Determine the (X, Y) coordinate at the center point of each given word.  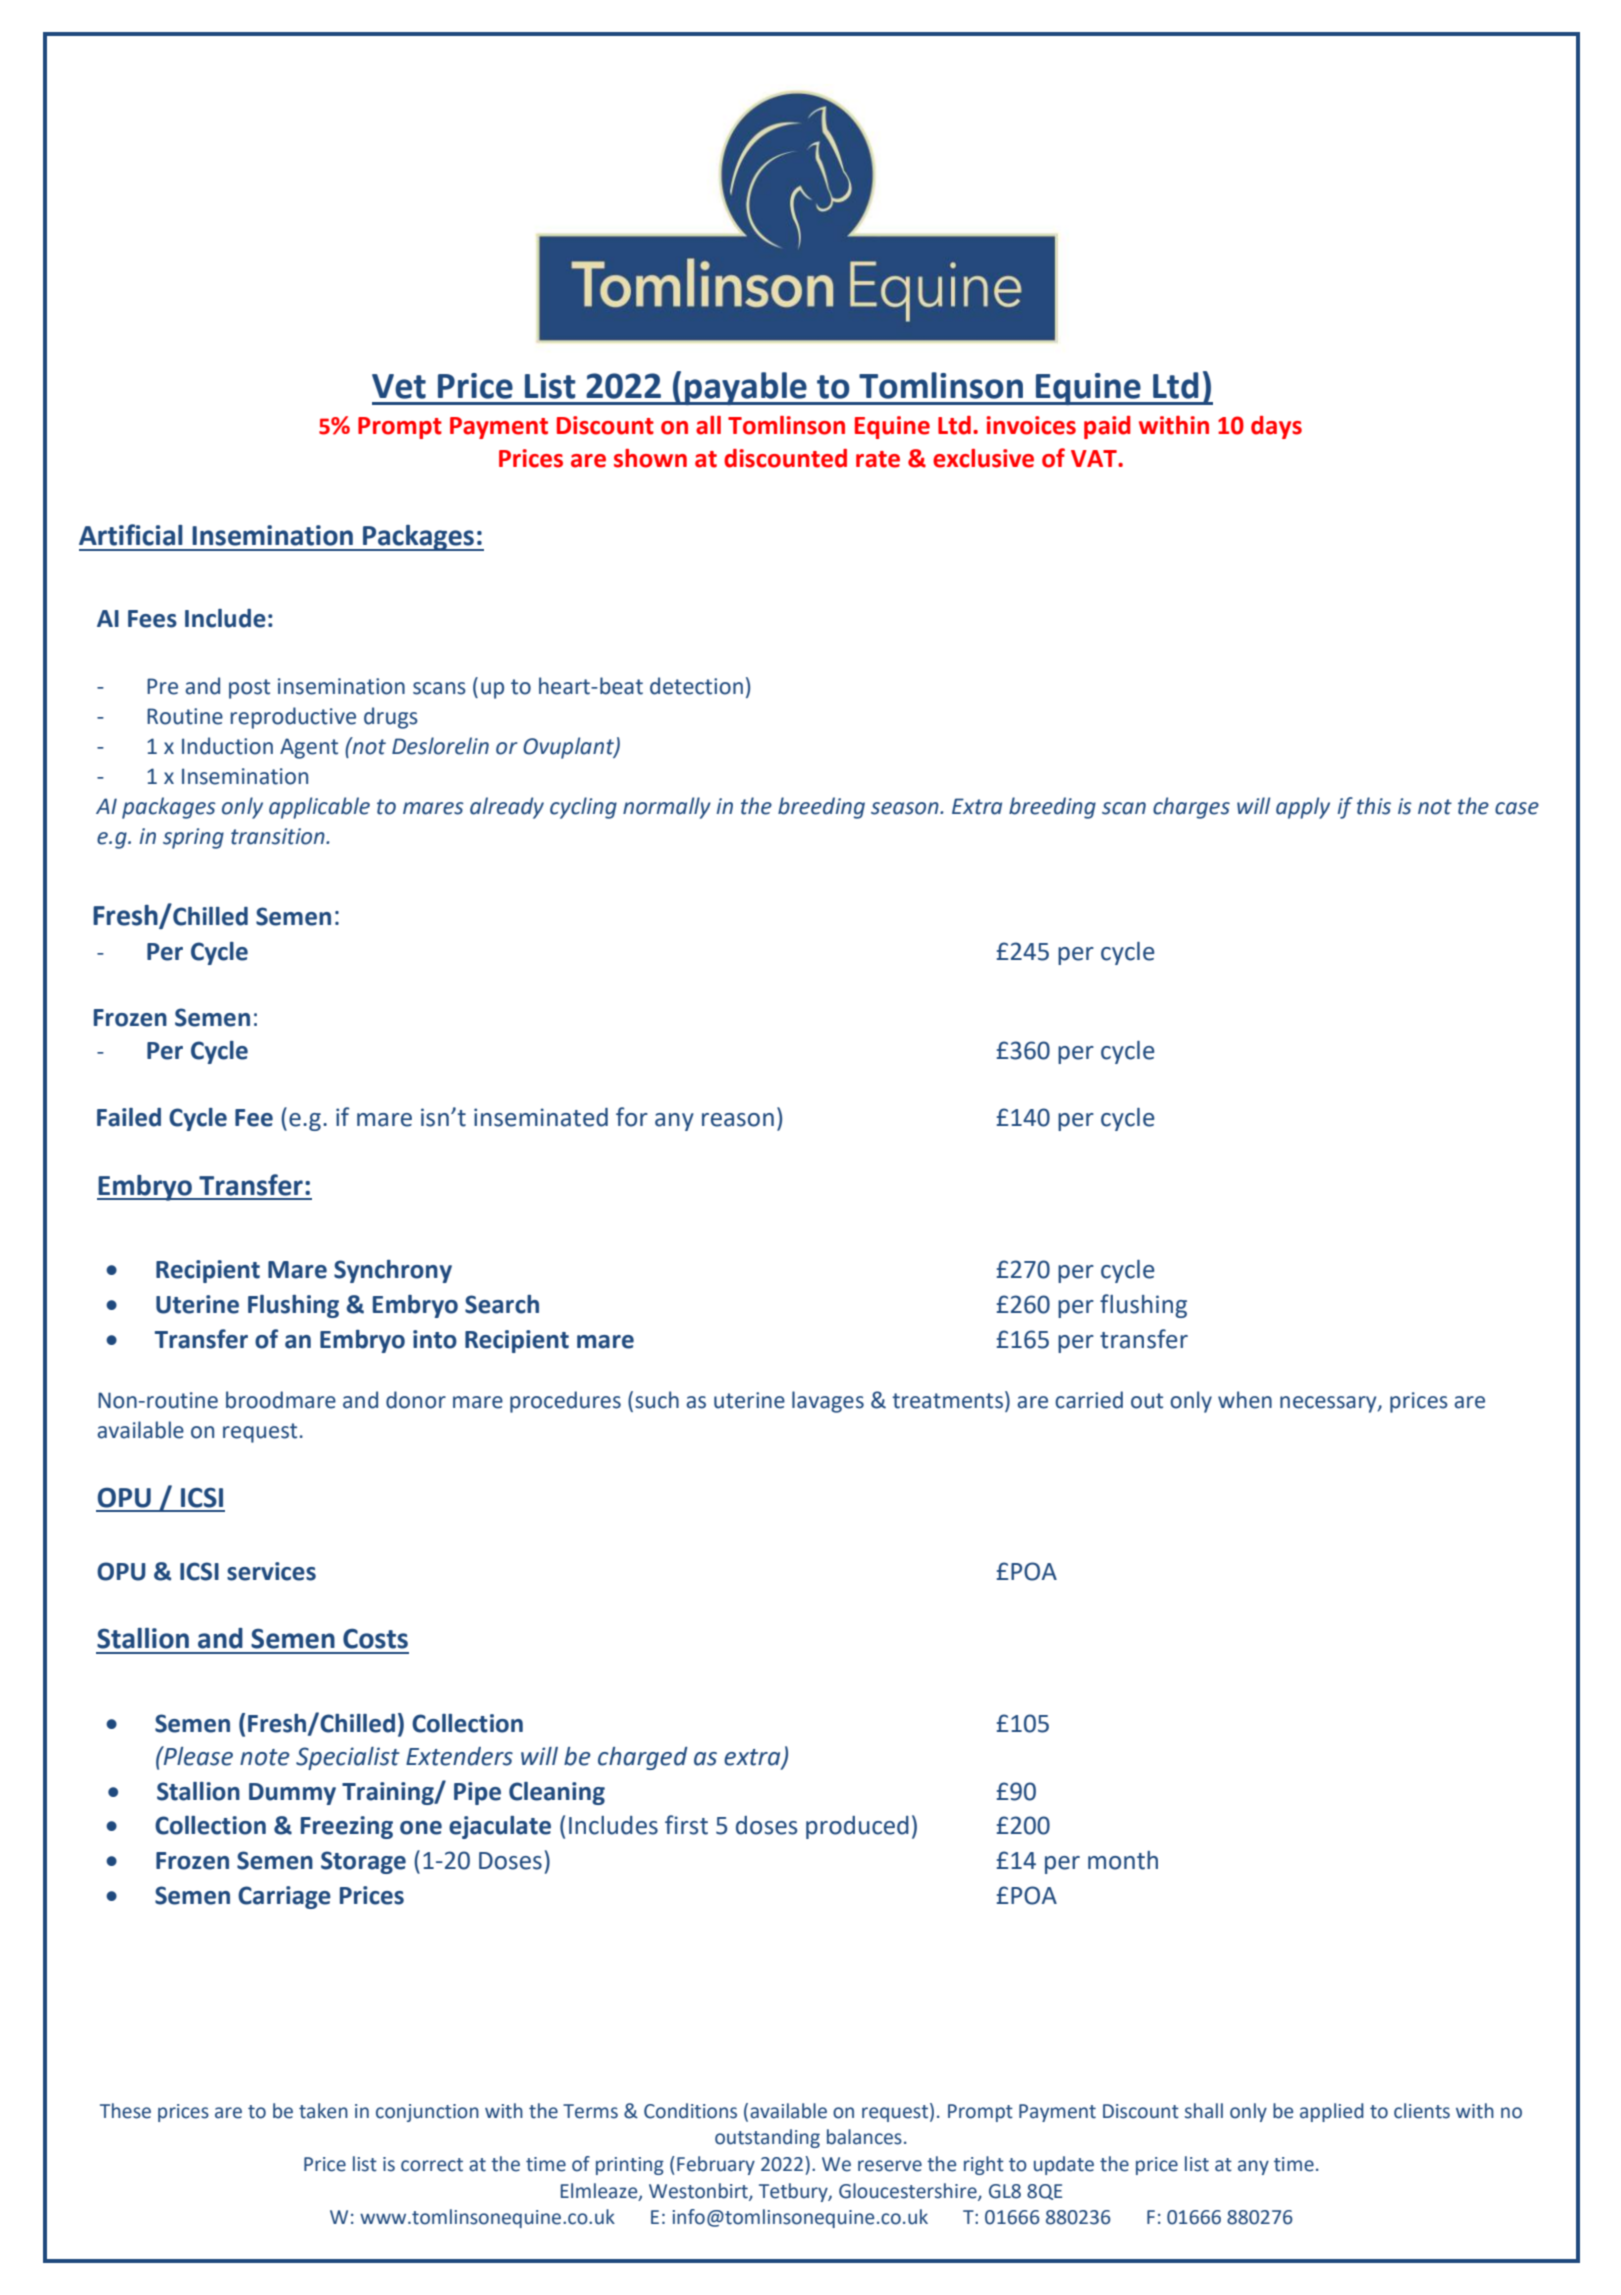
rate (878, 459)
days (1276, 427)
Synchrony (393, 1271)
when (1245, 1400)
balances (864, 2137)
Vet (399, 386)
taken (323, 2111)
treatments (949, 1401)
